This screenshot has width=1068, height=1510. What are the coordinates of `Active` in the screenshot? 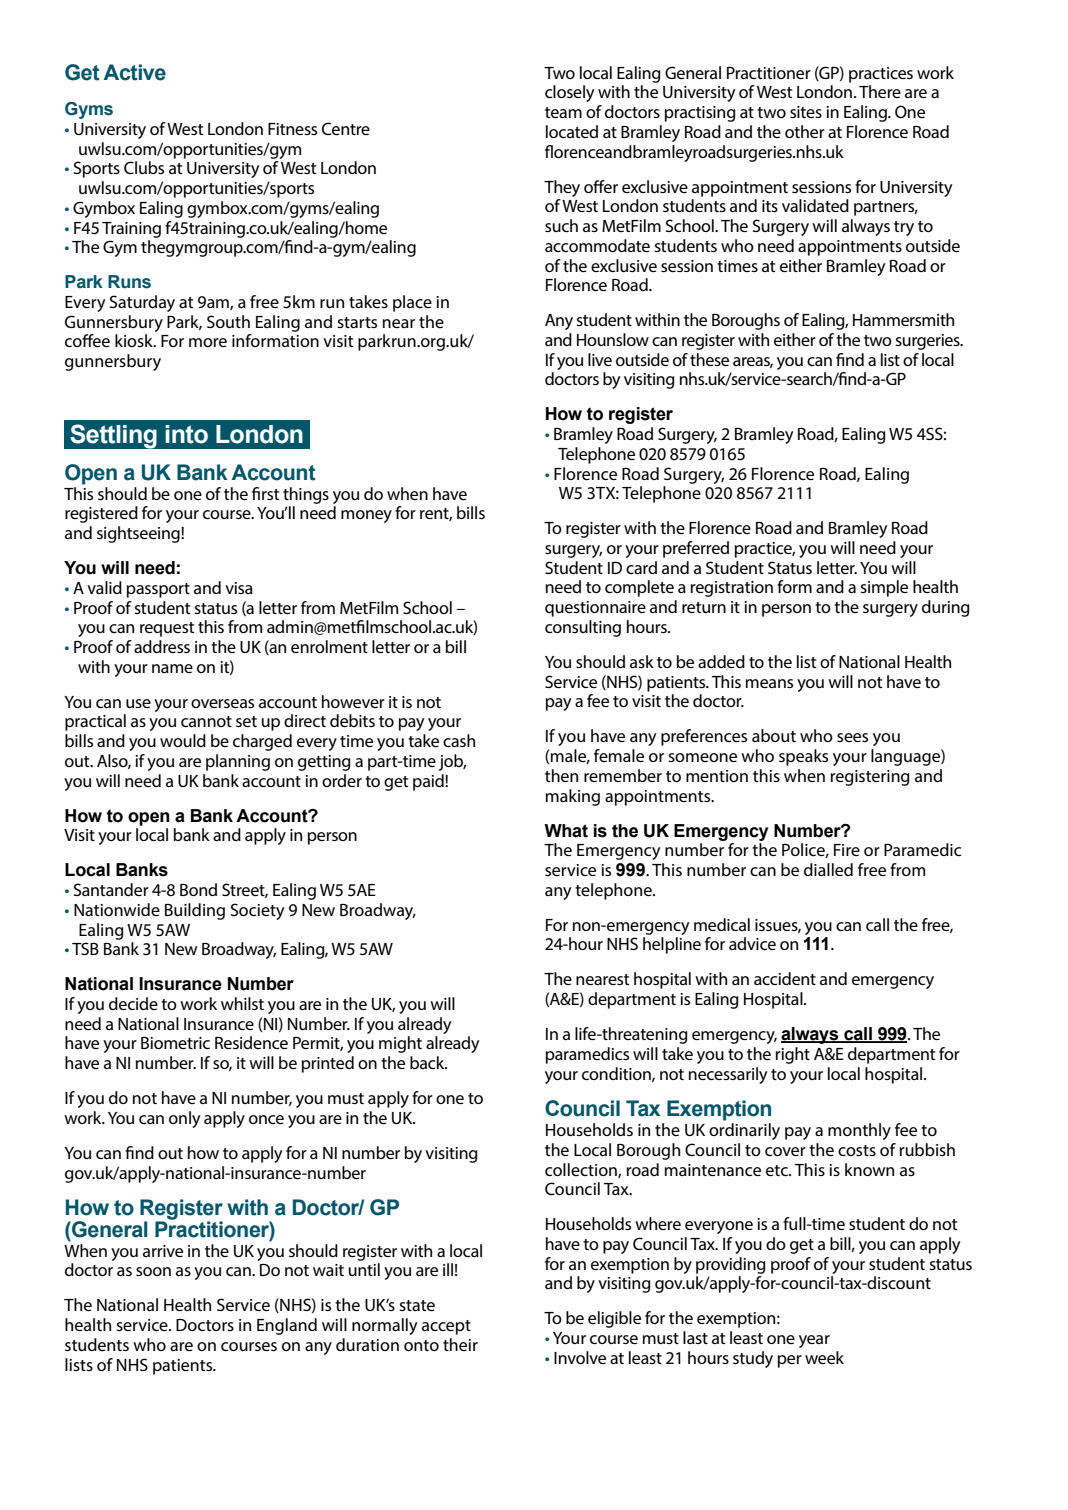 It's located at (135, 72).
